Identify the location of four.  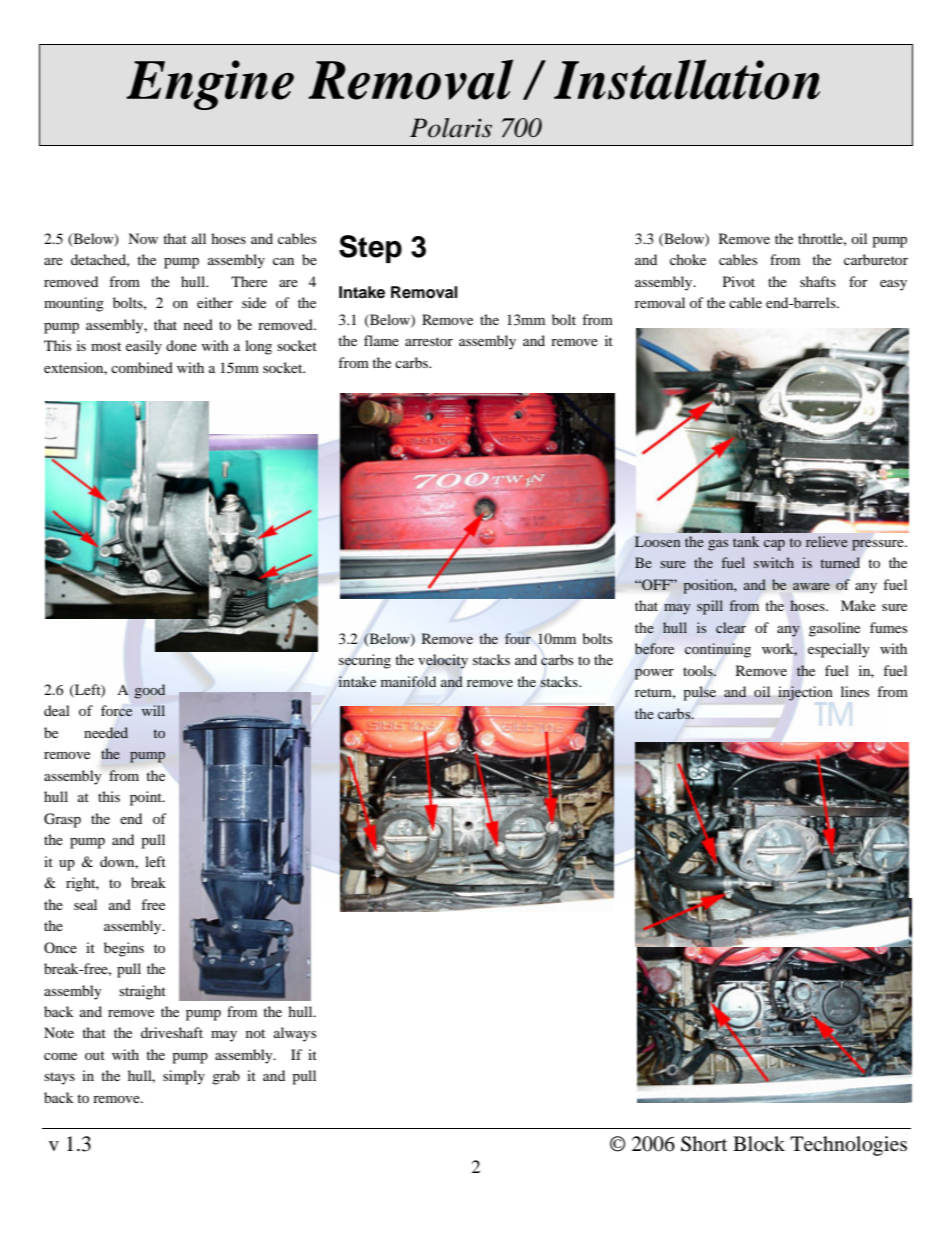
(518, 638).
